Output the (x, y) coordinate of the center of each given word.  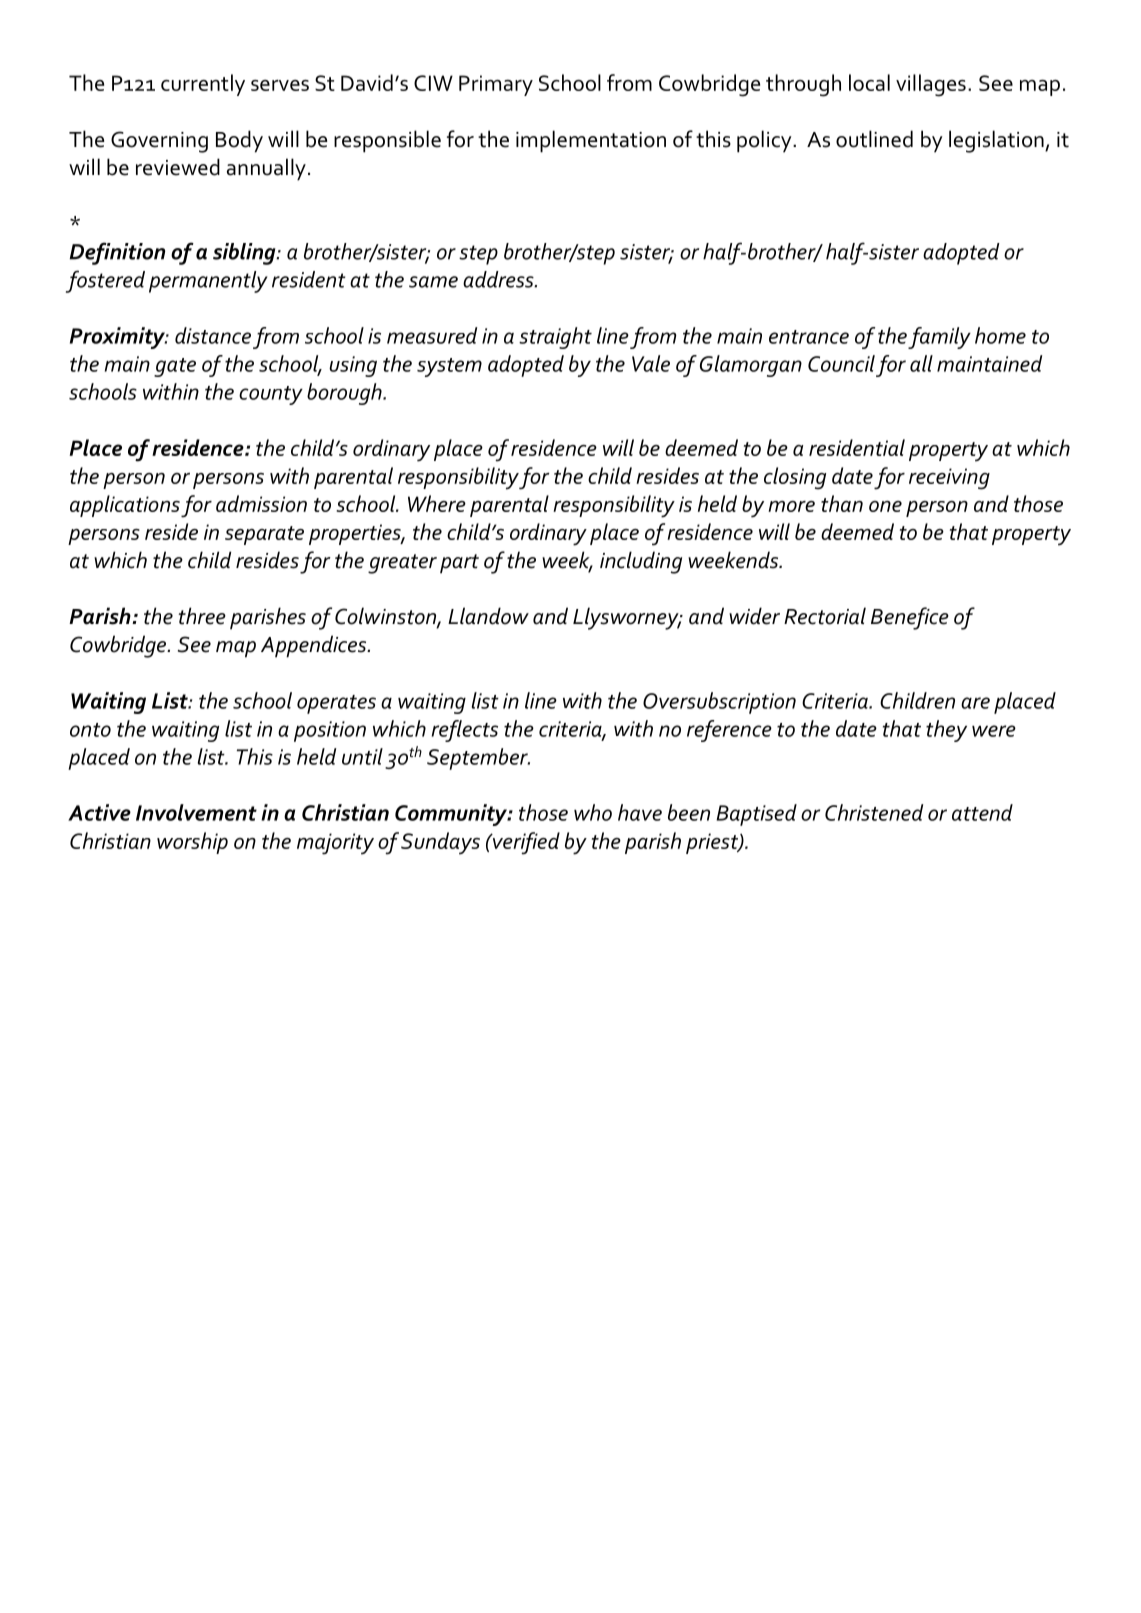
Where (437, 503)
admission (261, 503)
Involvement (196, 812)
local (869, 82)
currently (203, 85)
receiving (949, 479)
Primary (496, 85)
